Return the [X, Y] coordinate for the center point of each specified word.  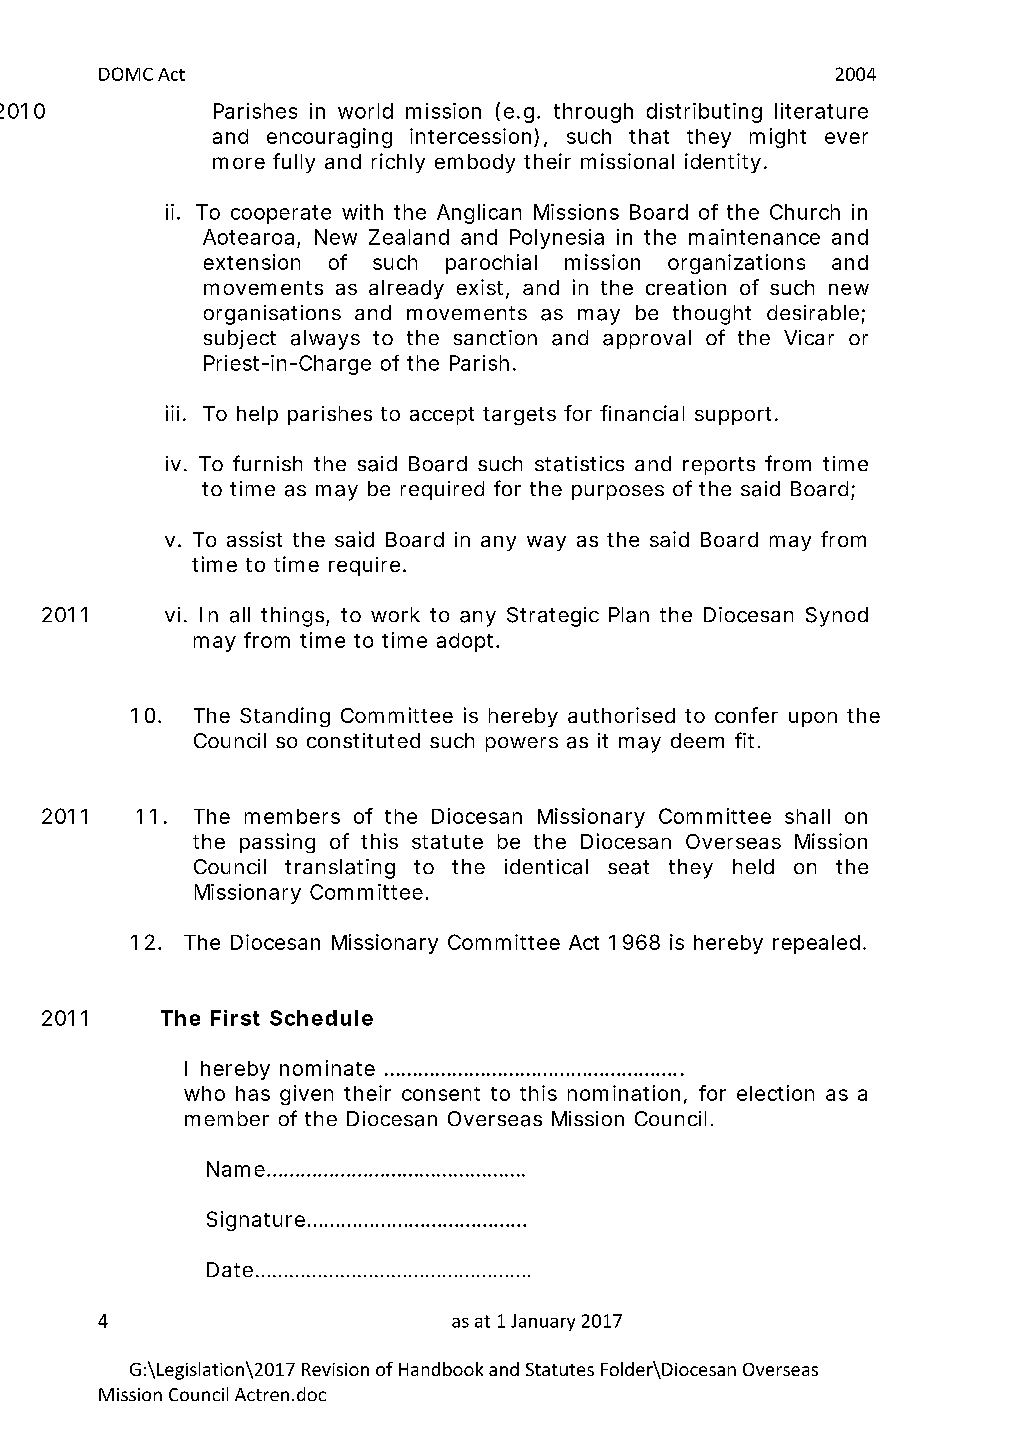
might [778, 138]
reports [719, 466]
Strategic [553, 617]
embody [475, 163]
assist [254, 539]
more [239, 163]
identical [546, 867]
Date [230, 1269]
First [235, 1018]
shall [807, 816]
